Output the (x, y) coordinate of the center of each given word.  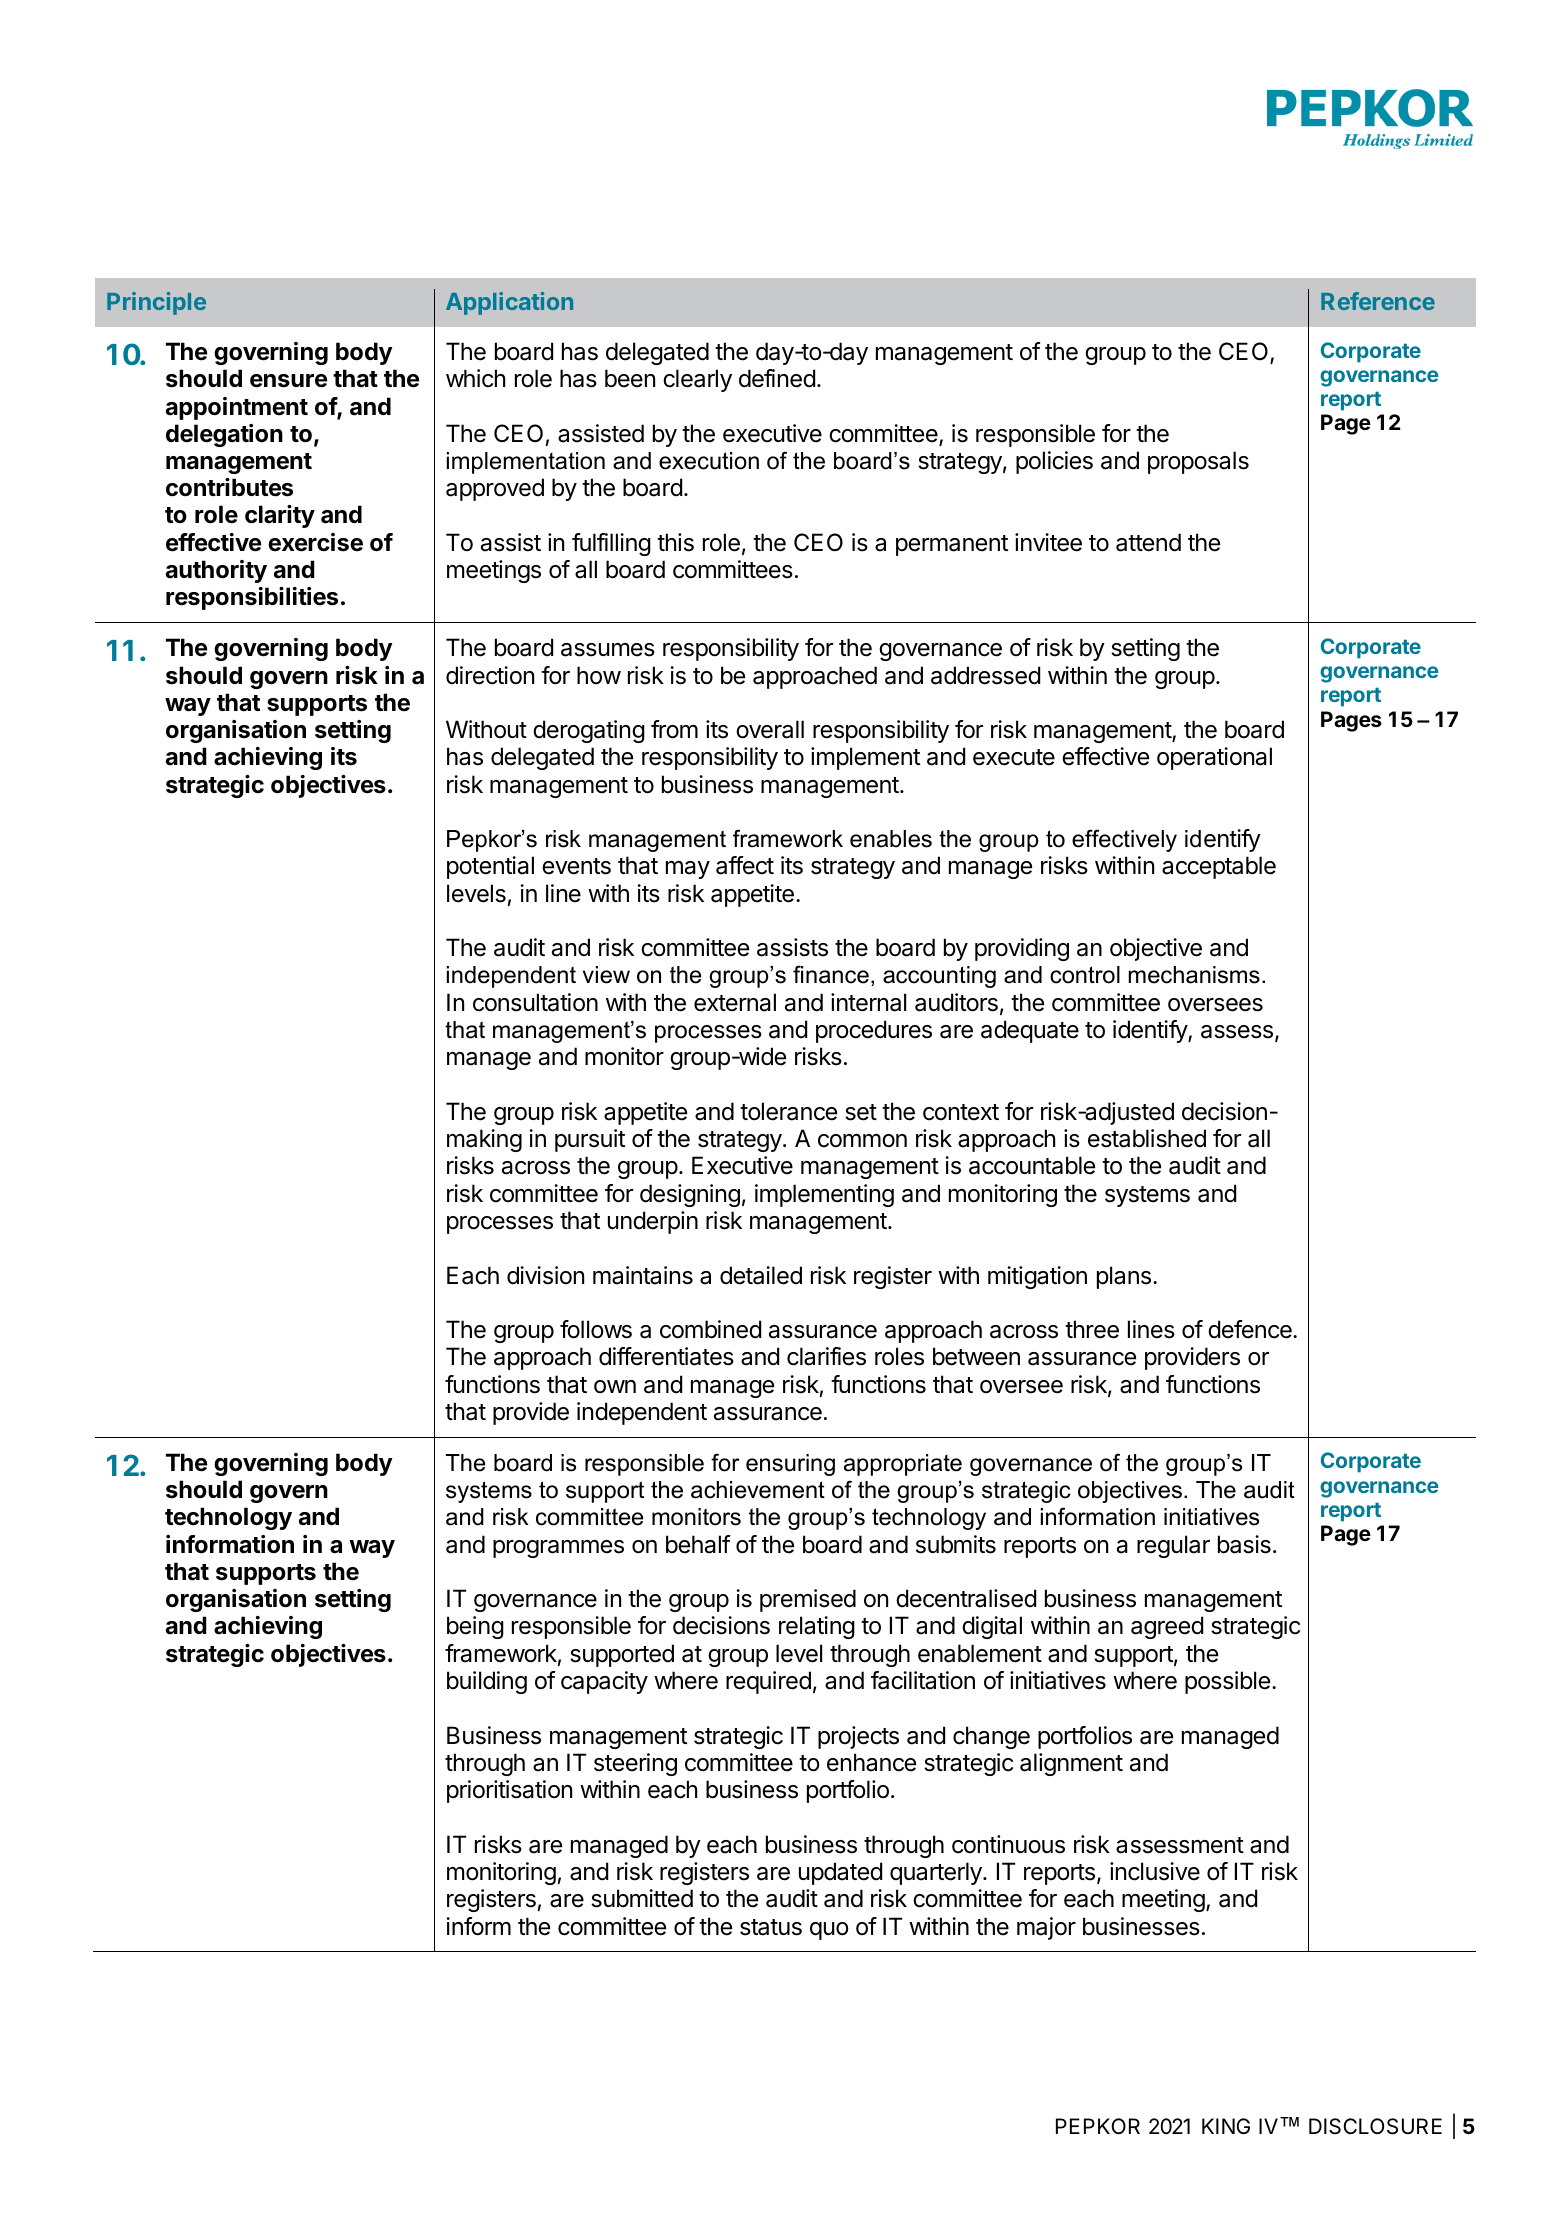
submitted (642, 1898)
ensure (289, 381)
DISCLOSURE (1375, 2126)
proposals (1198, 462)
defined (777, 378)
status (771, 1927)
